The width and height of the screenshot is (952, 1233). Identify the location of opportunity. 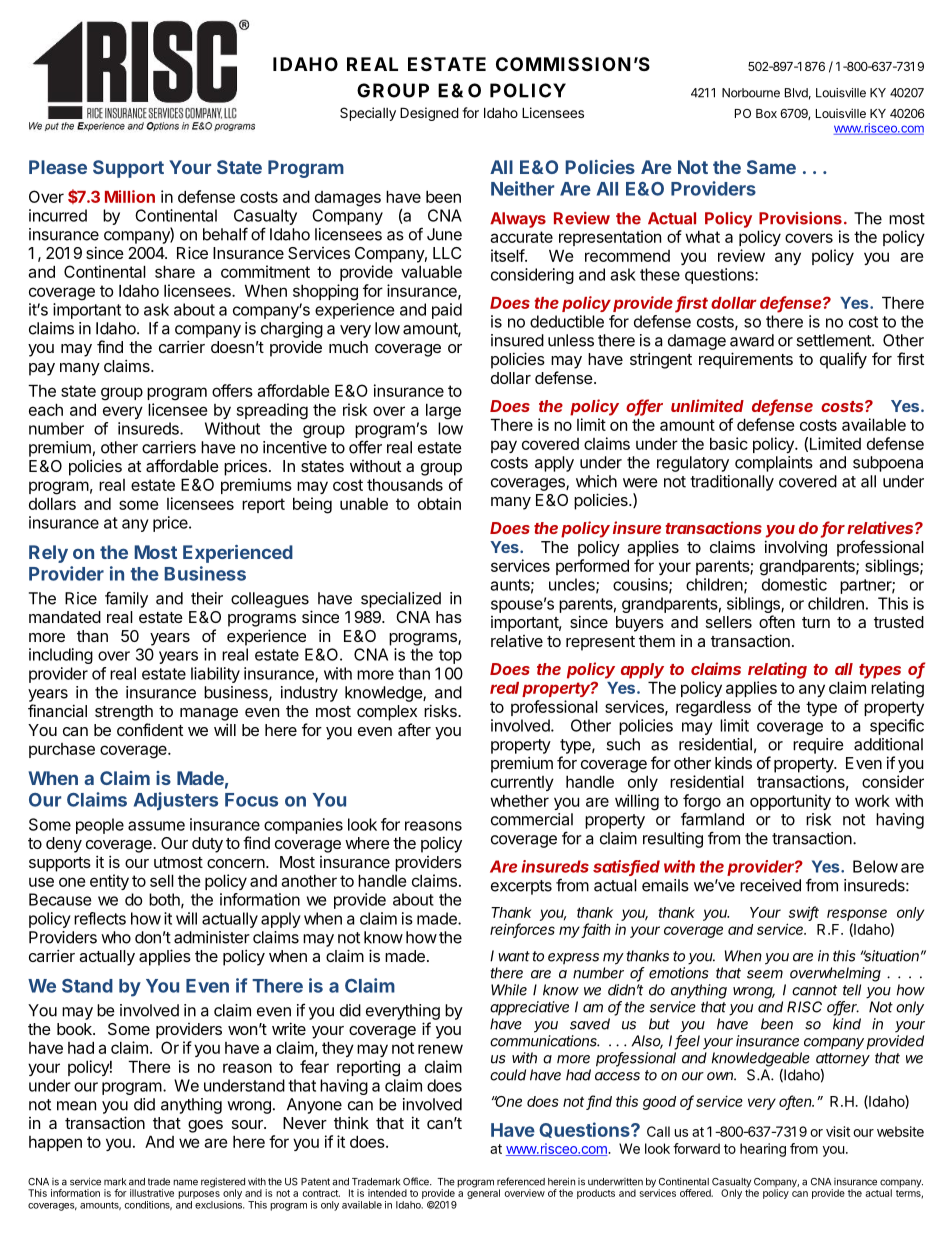
(790, 802).
